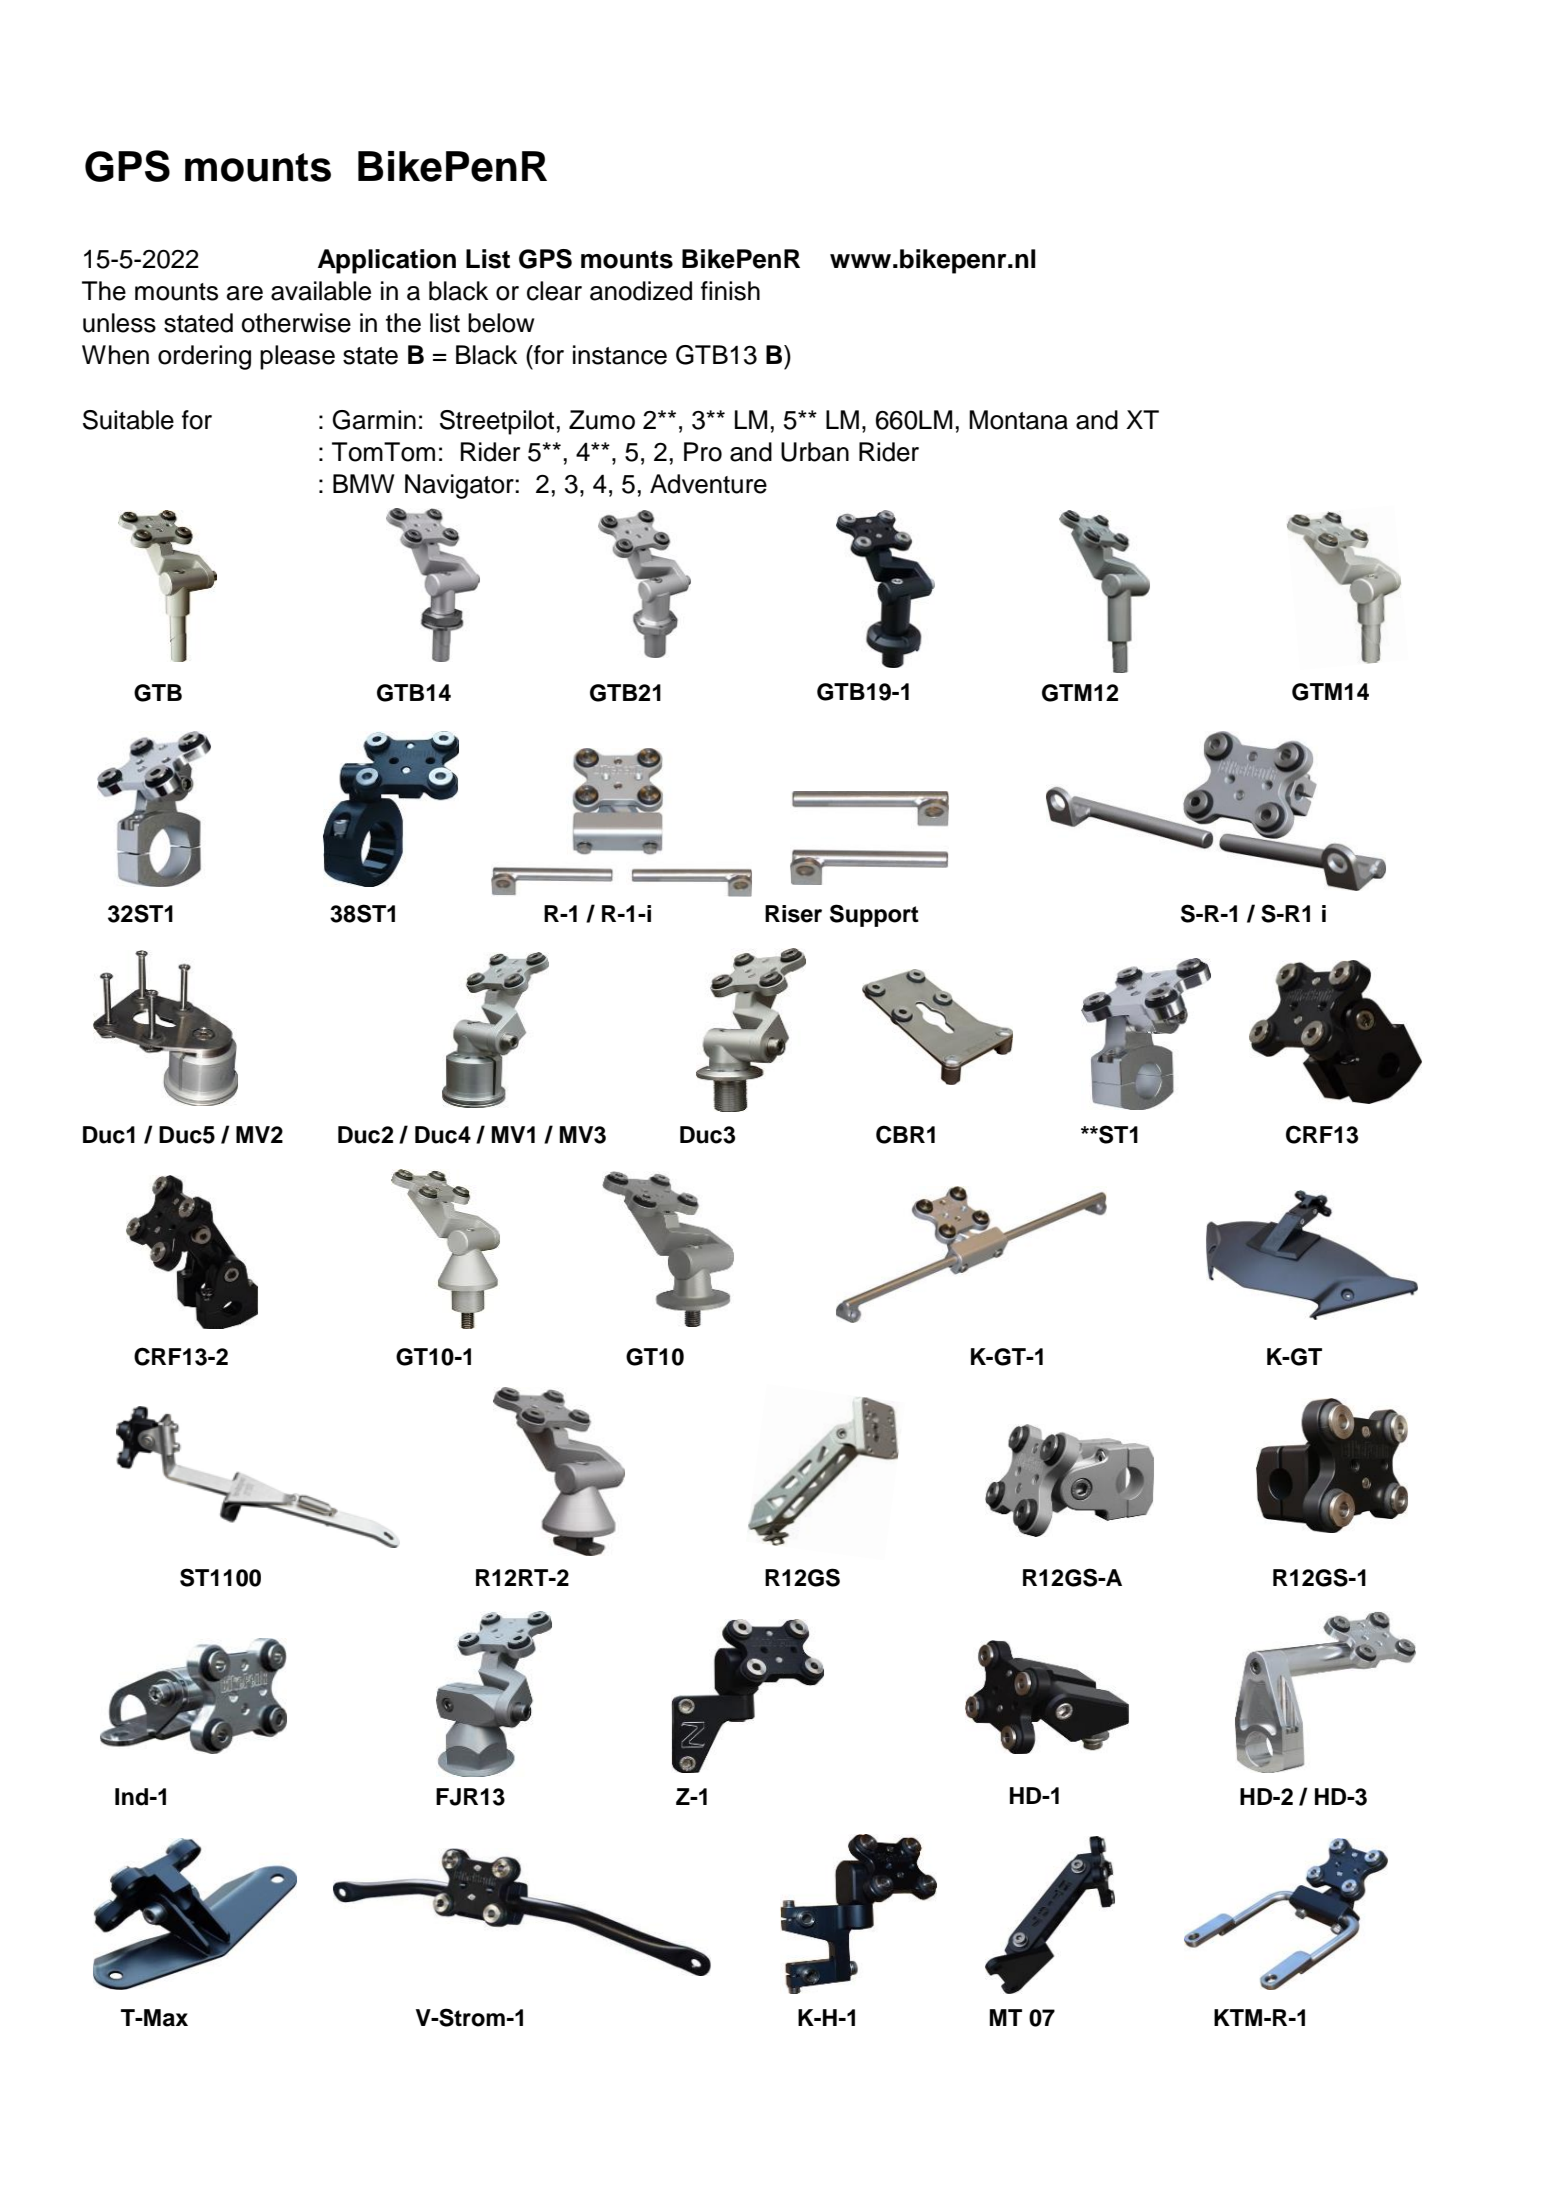 The image size is (1547, 2188). I want to click on Adventure, so click(708, 484).
